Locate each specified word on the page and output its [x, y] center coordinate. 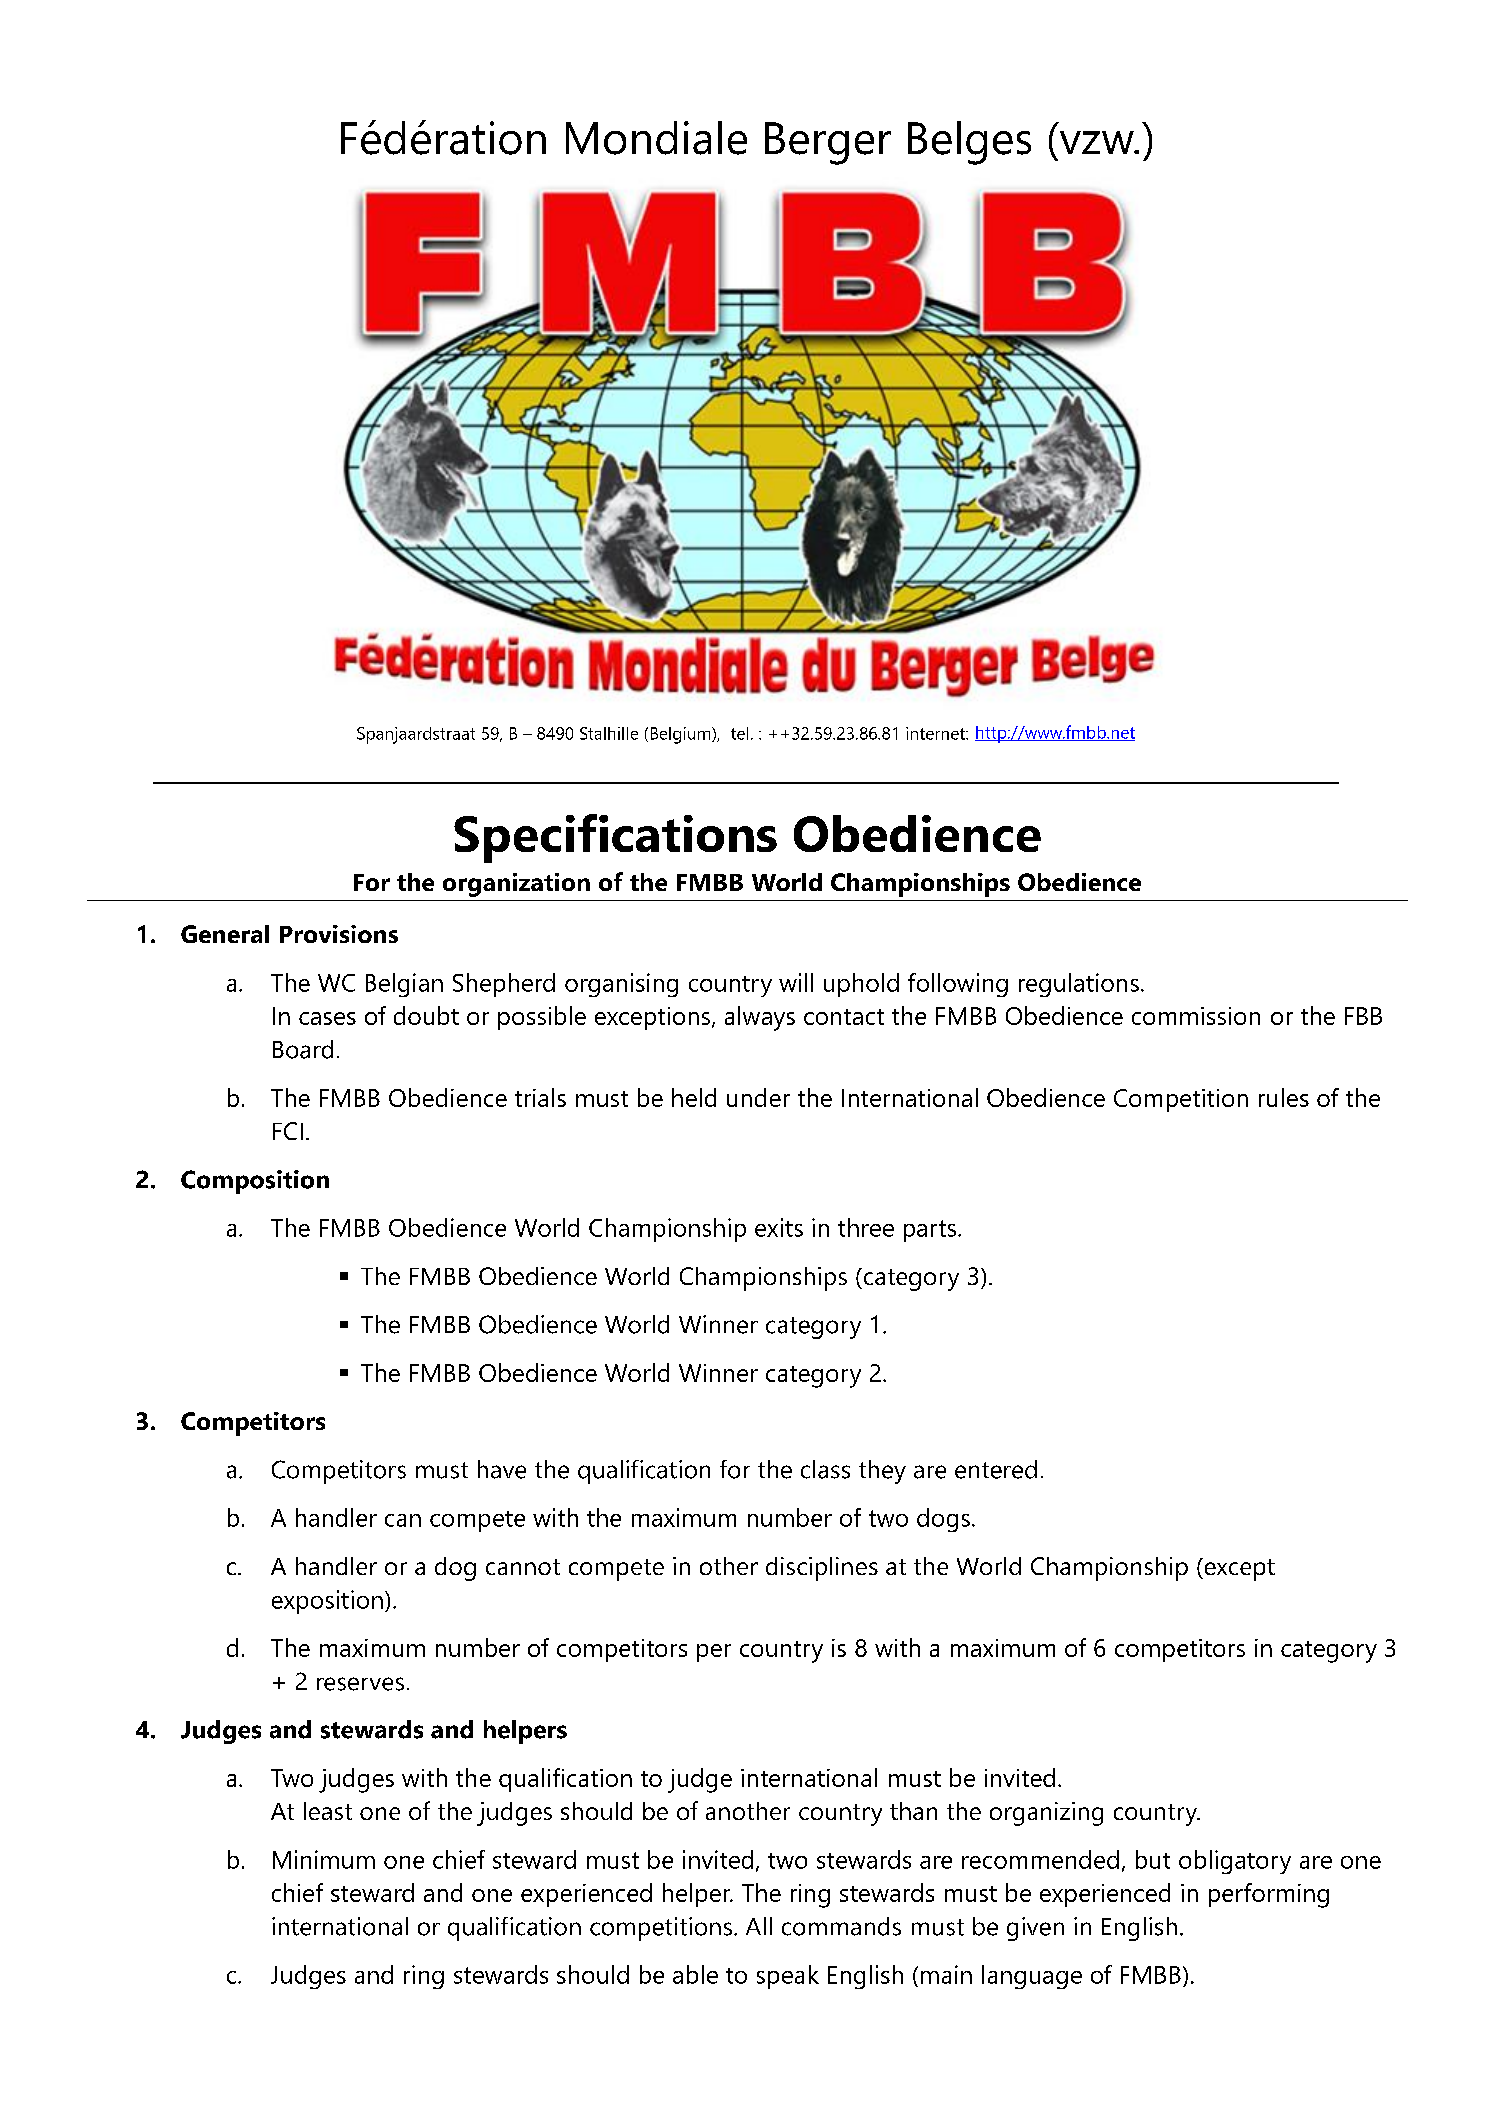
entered [996, 1469]
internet [936, 733]
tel [739, 733]
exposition [327, 1602]
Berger [828, 143]
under [758, 1097]
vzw [1098, 142]
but [1153, 1859]
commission [1196, 1016]
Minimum [324, 1859]
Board [303, 1049]
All [759, 1926]
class [825, 1469]
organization [516, 885]
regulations [1079, 985]
